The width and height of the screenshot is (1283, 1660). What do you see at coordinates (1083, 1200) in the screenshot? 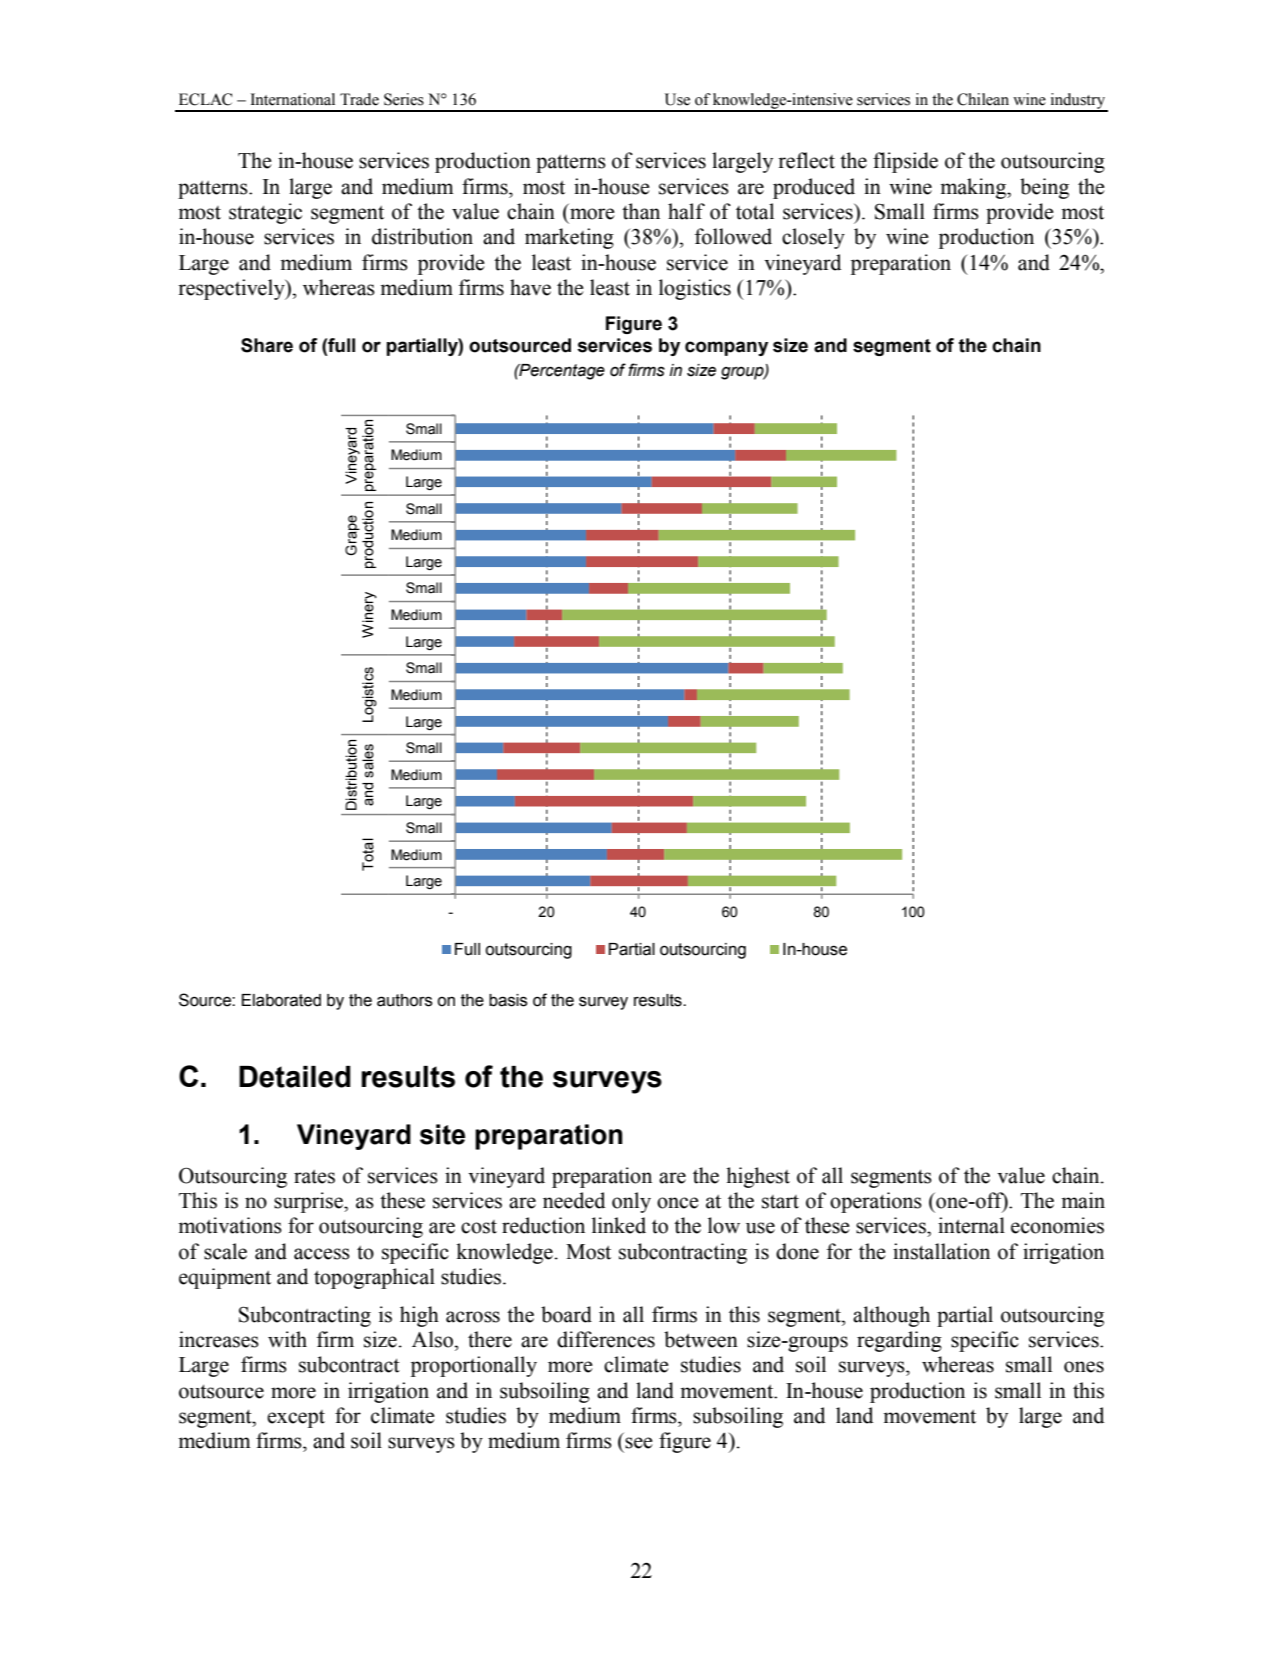
I see `main` at bounding box center [1083, 1200].
